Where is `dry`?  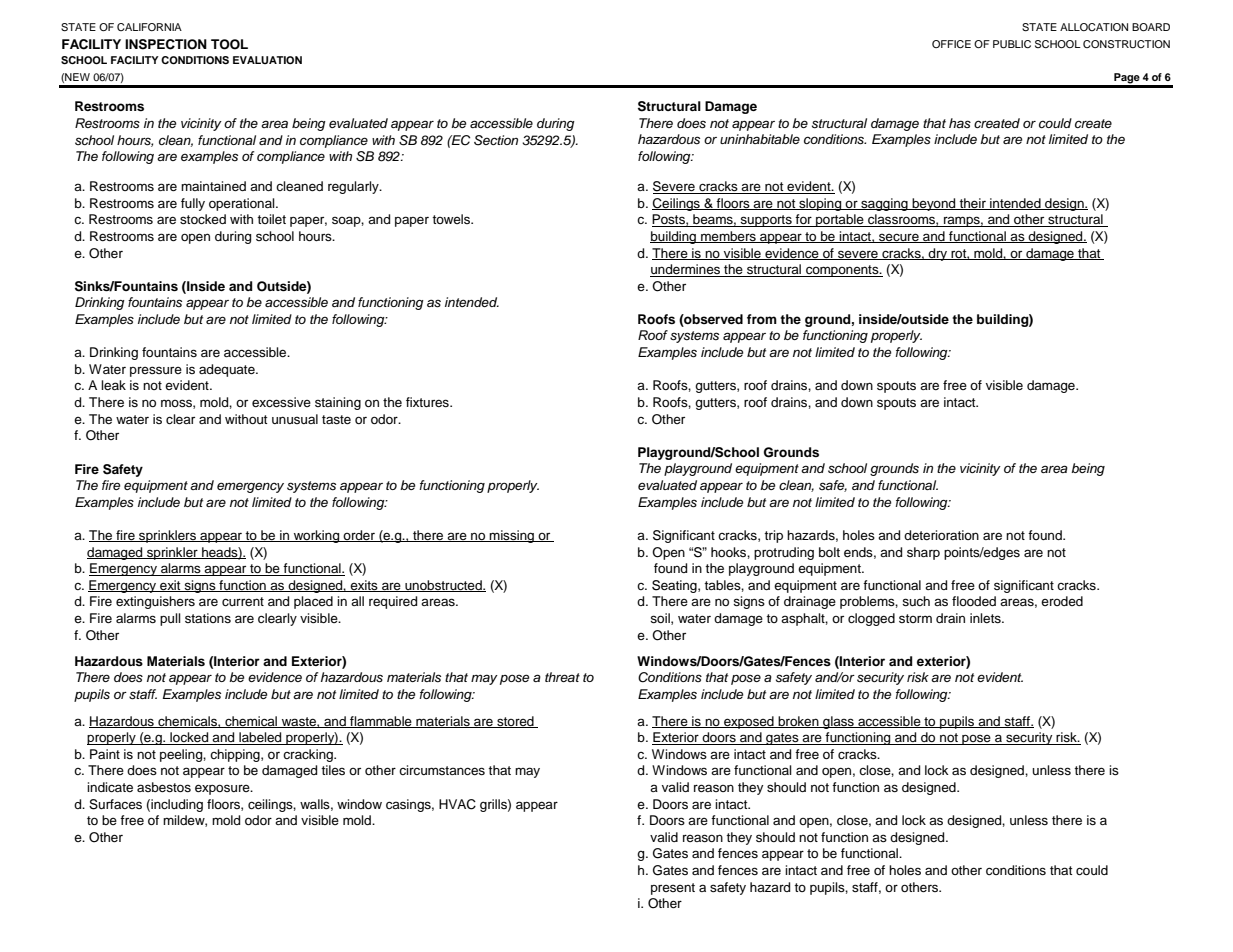 dry is located at coordinates (938, 254).
